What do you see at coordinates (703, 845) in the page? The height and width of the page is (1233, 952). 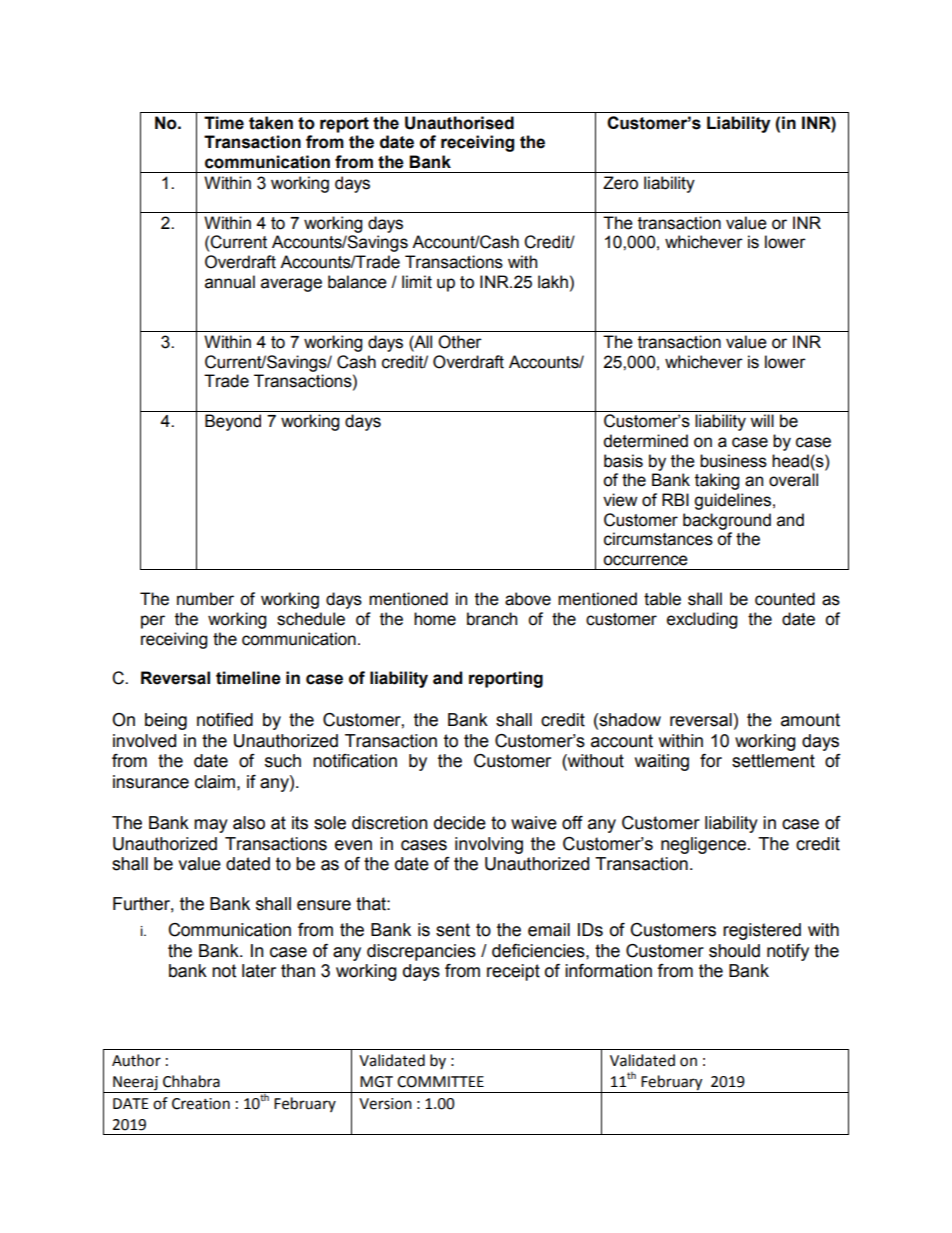 I see `negligence` at bounding box center [703, 845].
